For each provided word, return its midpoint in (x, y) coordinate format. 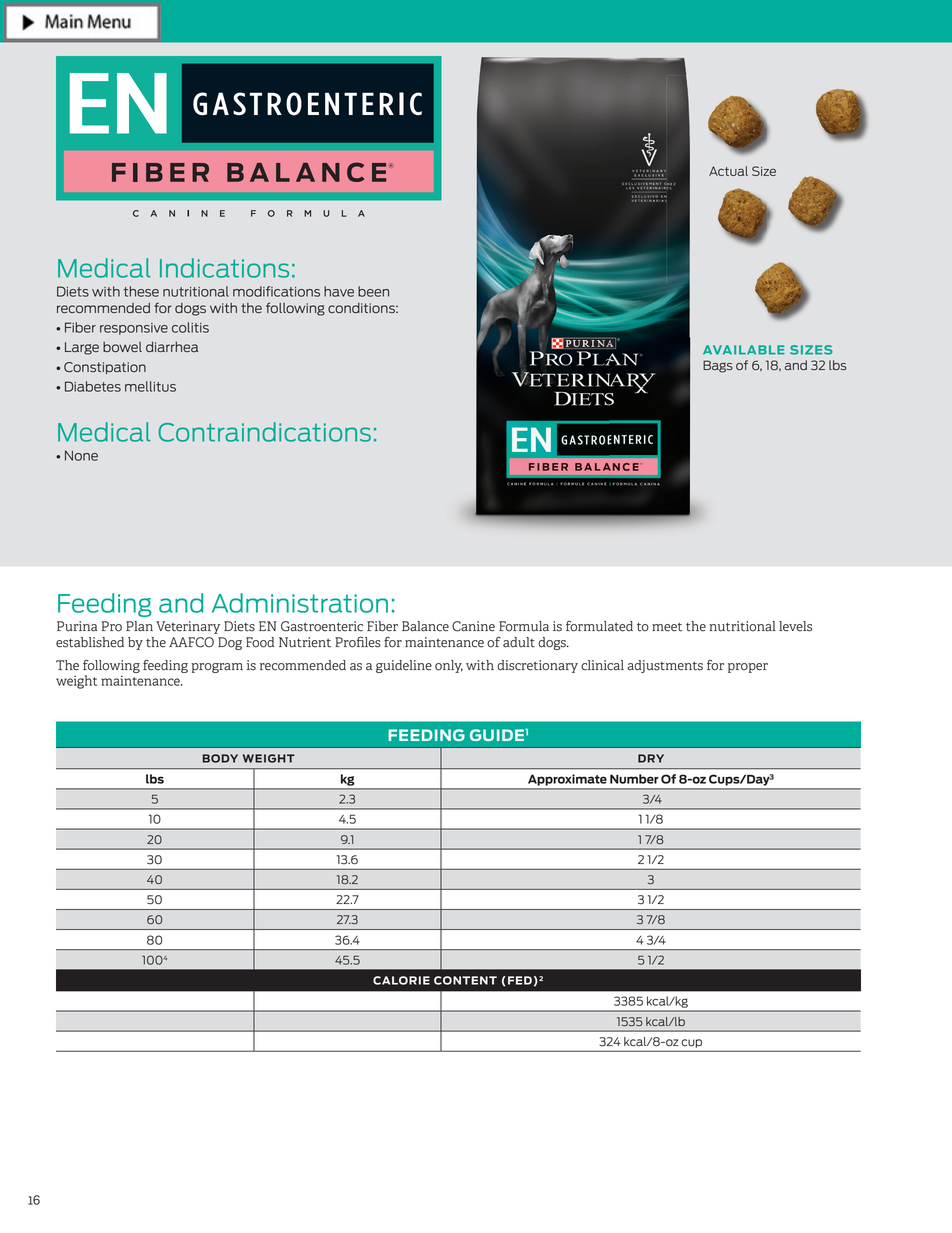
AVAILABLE (744, 350)
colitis (190, 327)
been (373, 291)
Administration (300, 603)
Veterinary (188, 627)
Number (634, 779)
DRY (651, 758)
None (81, 455)
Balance (425, 626)
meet (667, 627)
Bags (718, 366)
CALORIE (401, 980)
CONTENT (465, 980)
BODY (220, 758)
